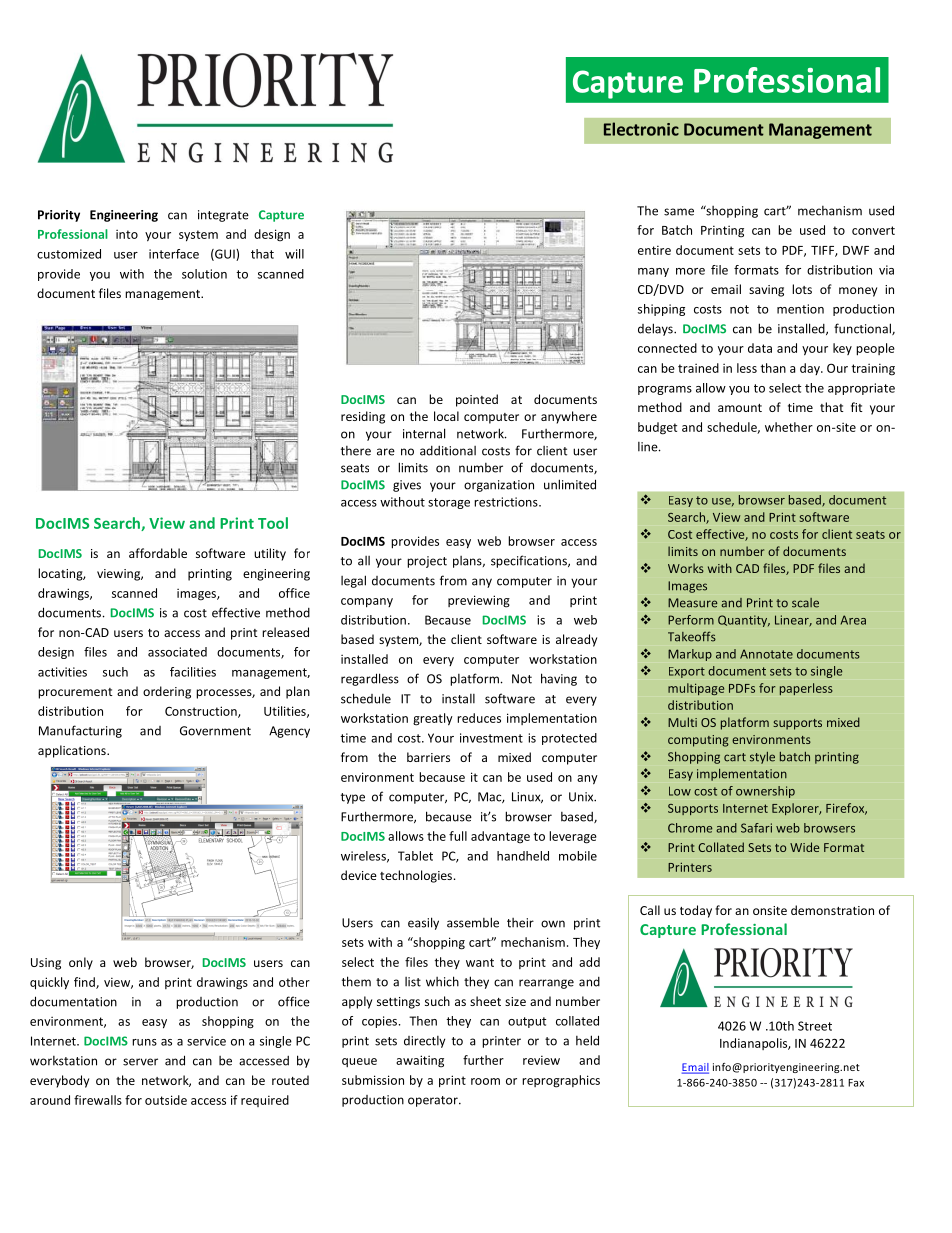 The width and height of the image is (952, 1233). Describe the element at coordinates (804, 847) in the image. I see `Wide` at that location.
